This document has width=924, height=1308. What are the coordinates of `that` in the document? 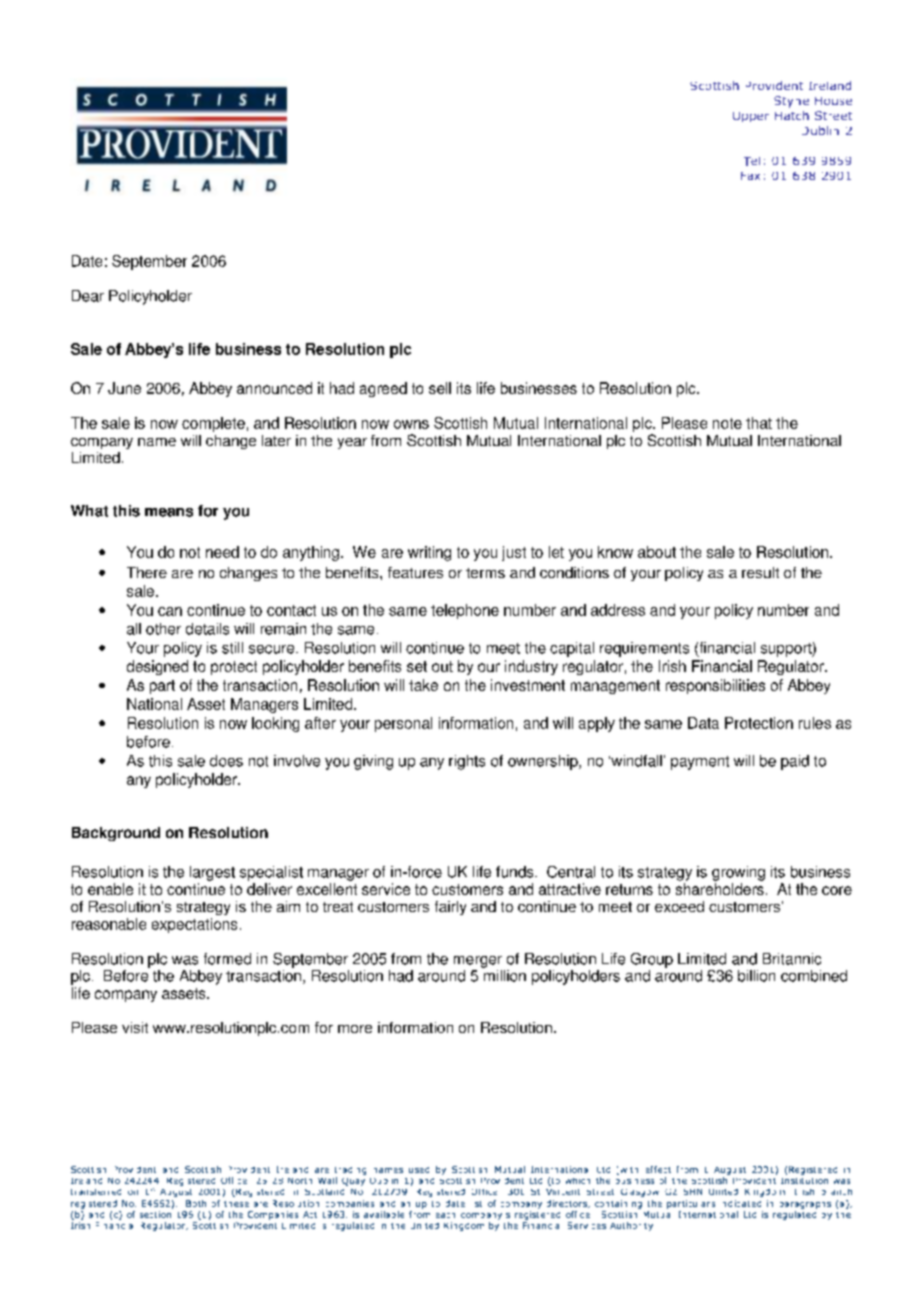 It's located at (759, 423).
